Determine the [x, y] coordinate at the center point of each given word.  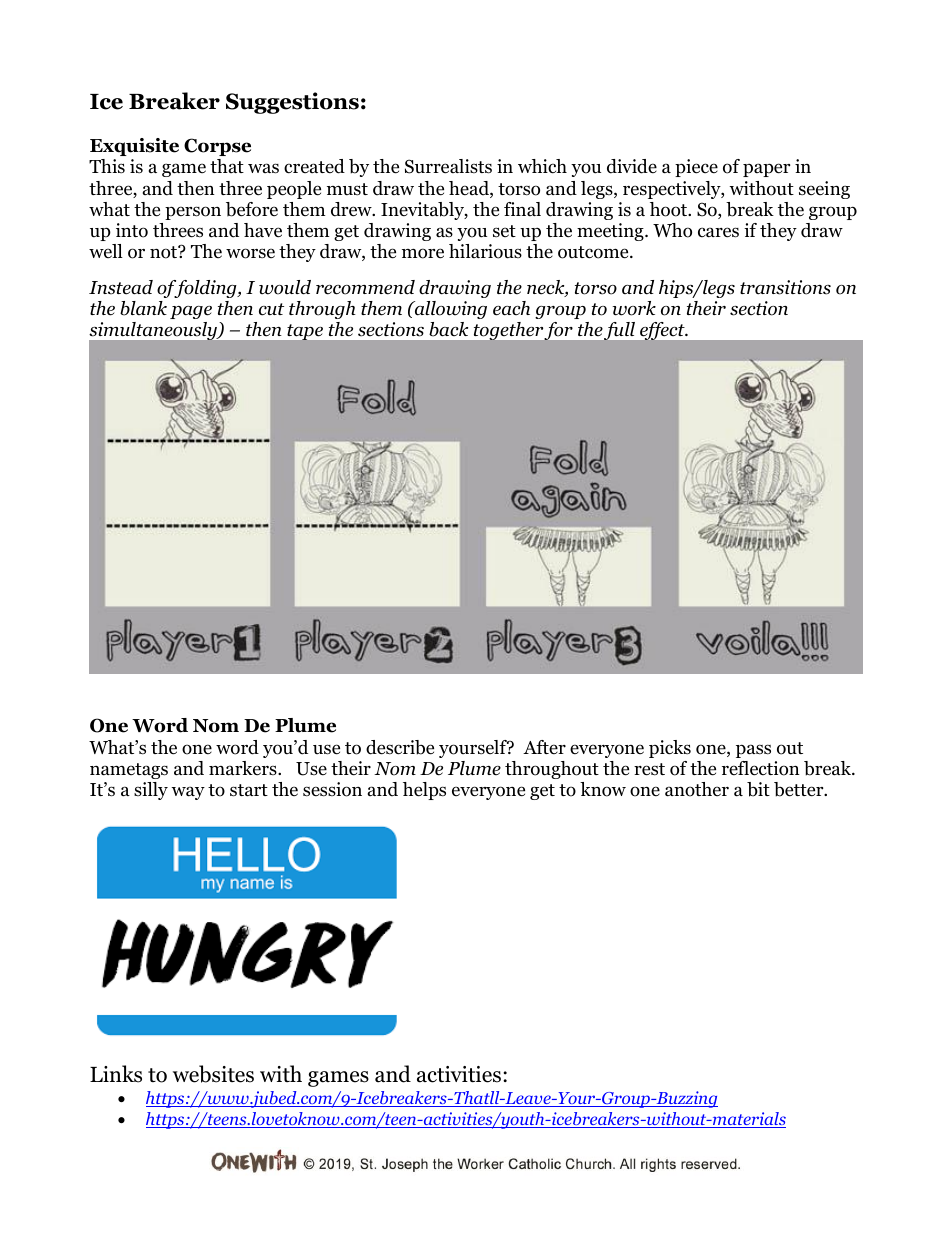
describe [400, 747]
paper [766, 170]
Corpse [217, 147]
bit [758, 789]
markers [244, 768]
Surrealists [448, 166]
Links [116, 1074]
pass [753, 751]
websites [213, 1074]
